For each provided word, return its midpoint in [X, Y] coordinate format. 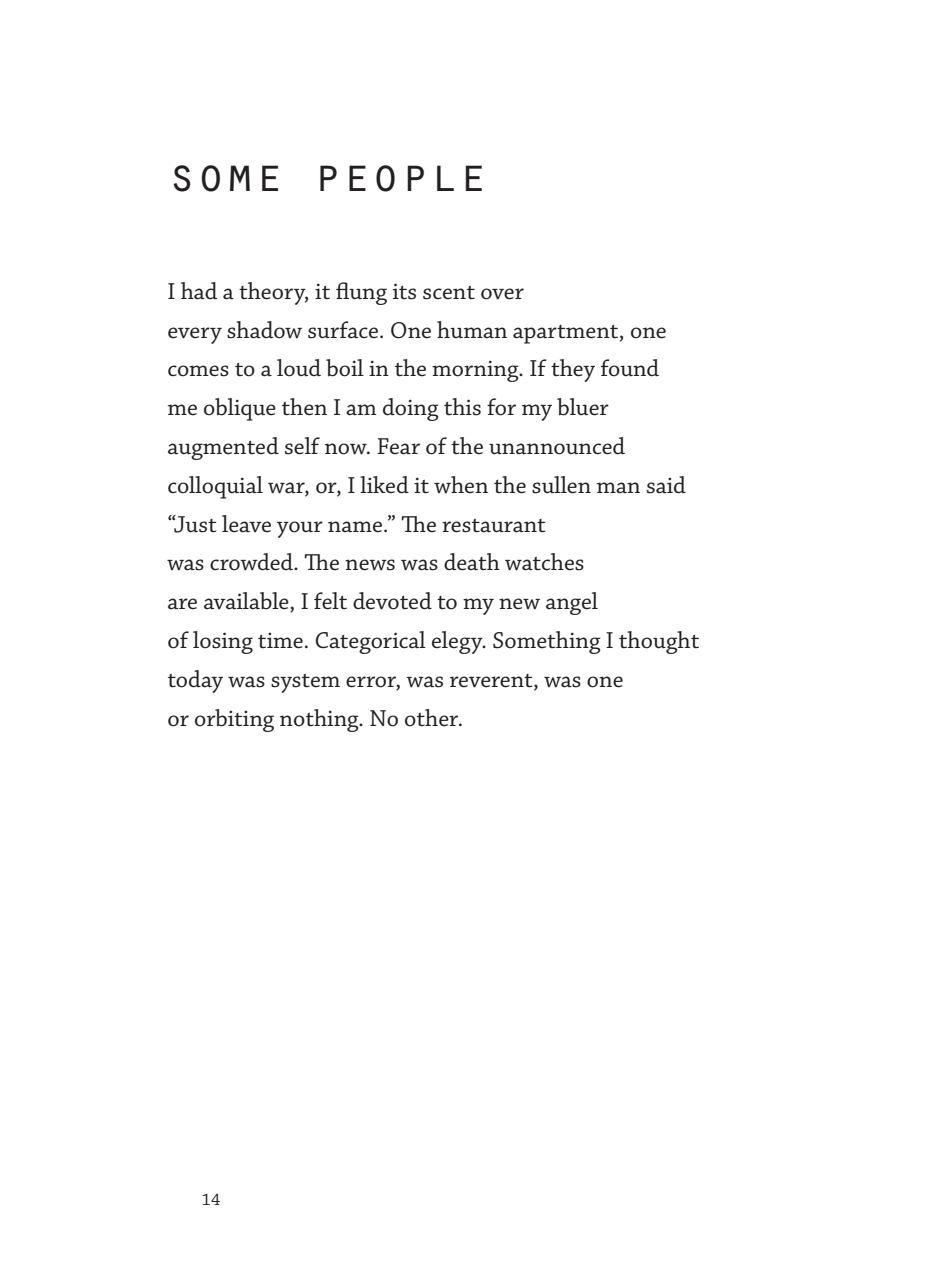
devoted [392, 601]
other [433, 718]
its [404, 291]
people [401, 178]
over [502, 294]
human [472, 330]
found [630, 368]
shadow [264, 330]
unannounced [557, 446]
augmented [223, 448]
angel [572, 603]
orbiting [234, 720]
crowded [253, 562]
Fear [398, 446]
